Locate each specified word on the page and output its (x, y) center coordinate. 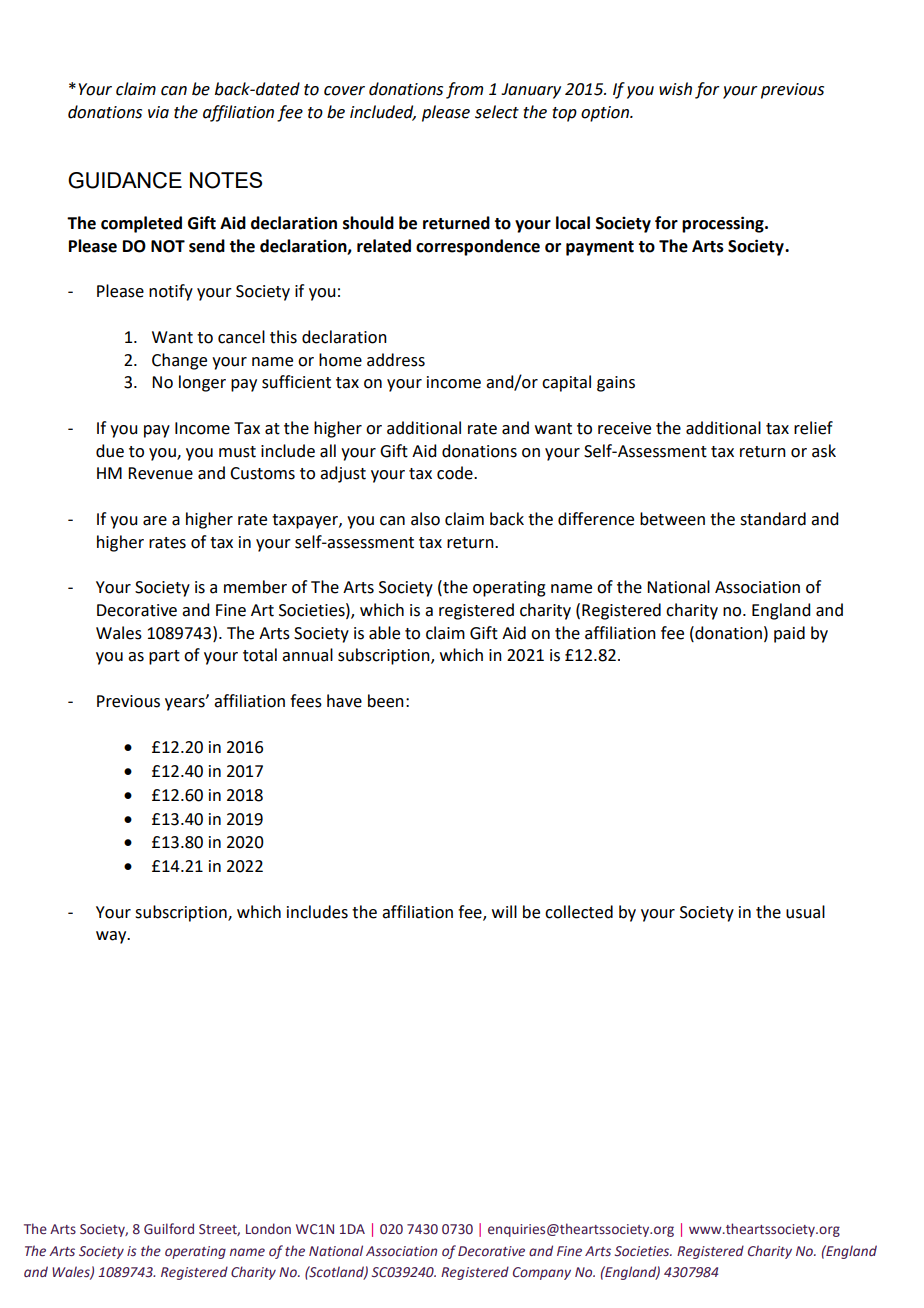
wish (675, 89)
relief (813, 428)
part (164, 657)
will (504, 911)
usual (805, 912)
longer (202, 383)
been (386, 701)
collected (579, 912)
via (158, 112)
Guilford (169, 1229)
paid (789, 634)
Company (542, 1273)
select (497, 112)
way (112, 937)
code (456, 473)
